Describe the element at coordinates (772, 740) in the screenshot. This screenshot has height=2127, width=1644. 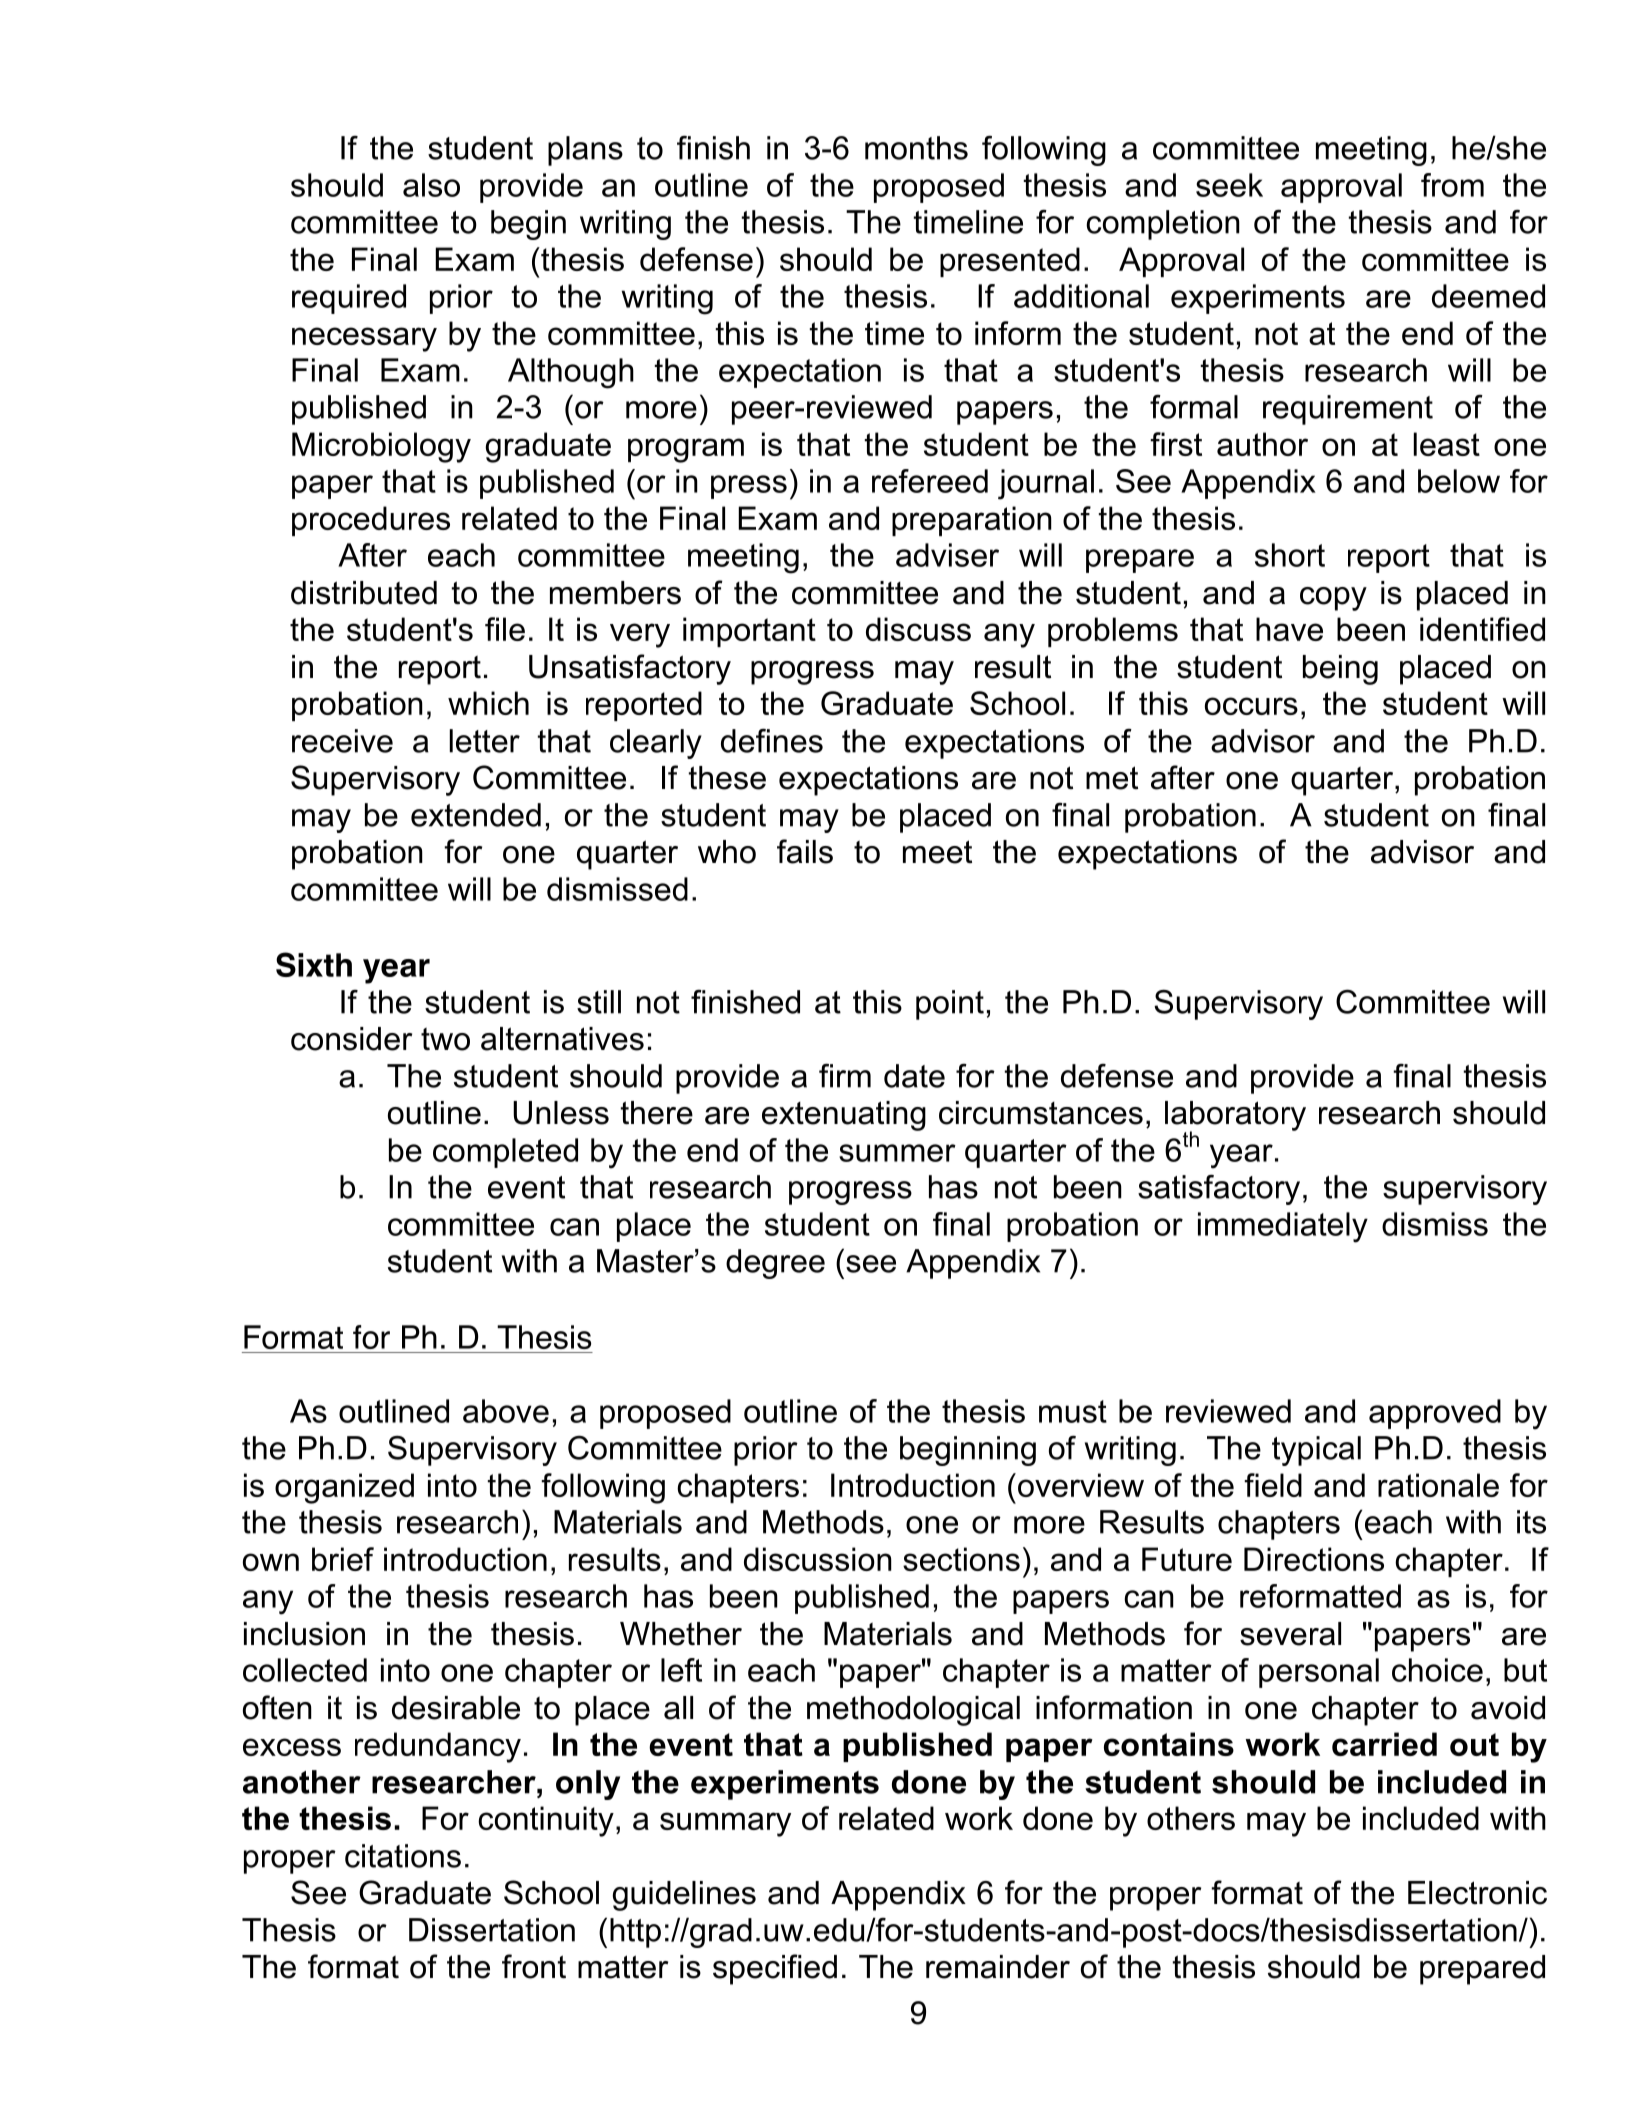
I see `defines` at that location.
